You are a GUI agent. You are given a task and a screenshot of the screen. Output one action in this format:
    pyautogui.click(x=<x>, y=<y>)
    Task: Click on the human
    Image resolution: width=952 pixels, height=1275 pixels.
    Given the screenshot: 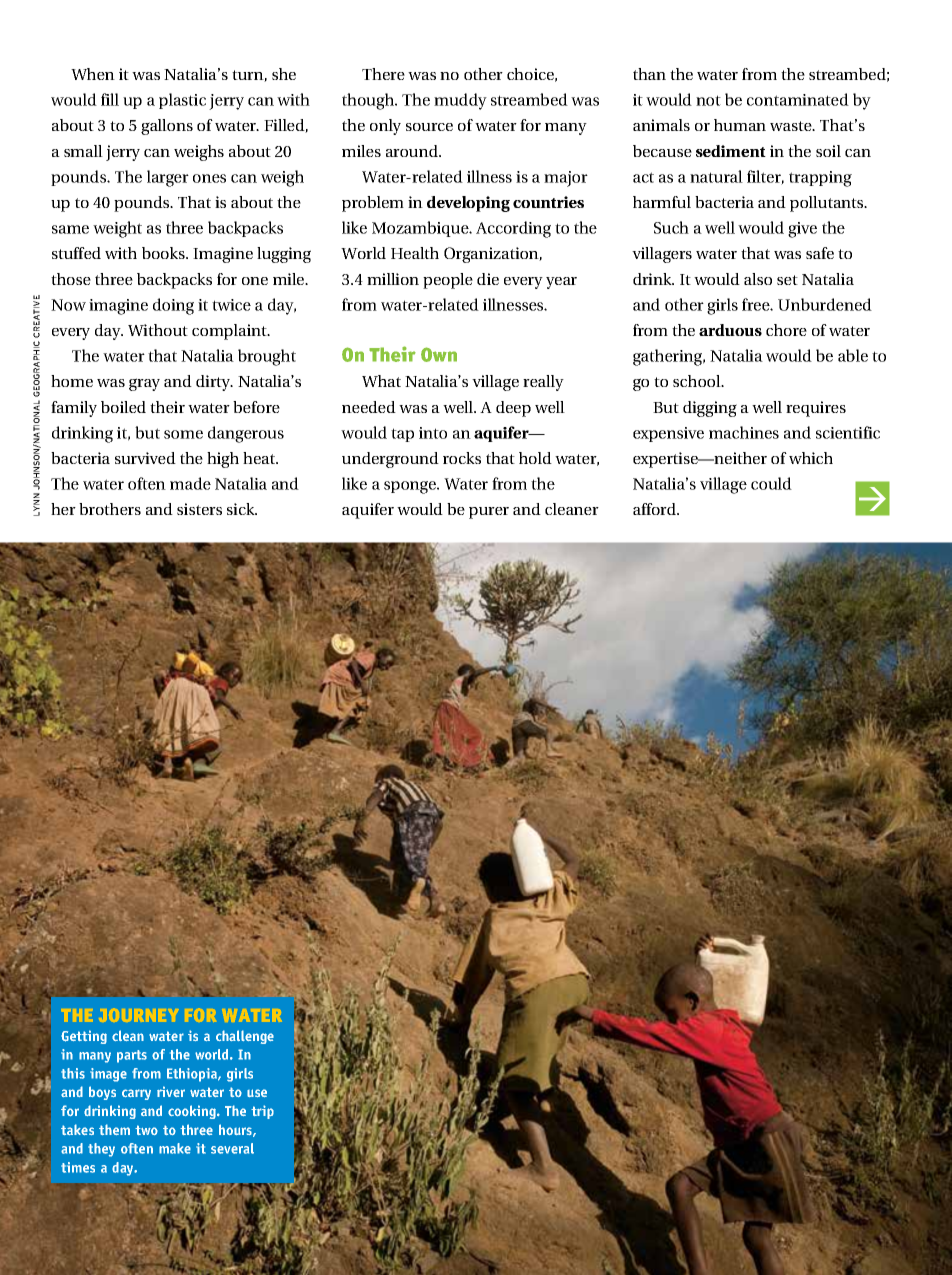 What is the action you would take?
    pyautogui.click(x=740, y=125)
